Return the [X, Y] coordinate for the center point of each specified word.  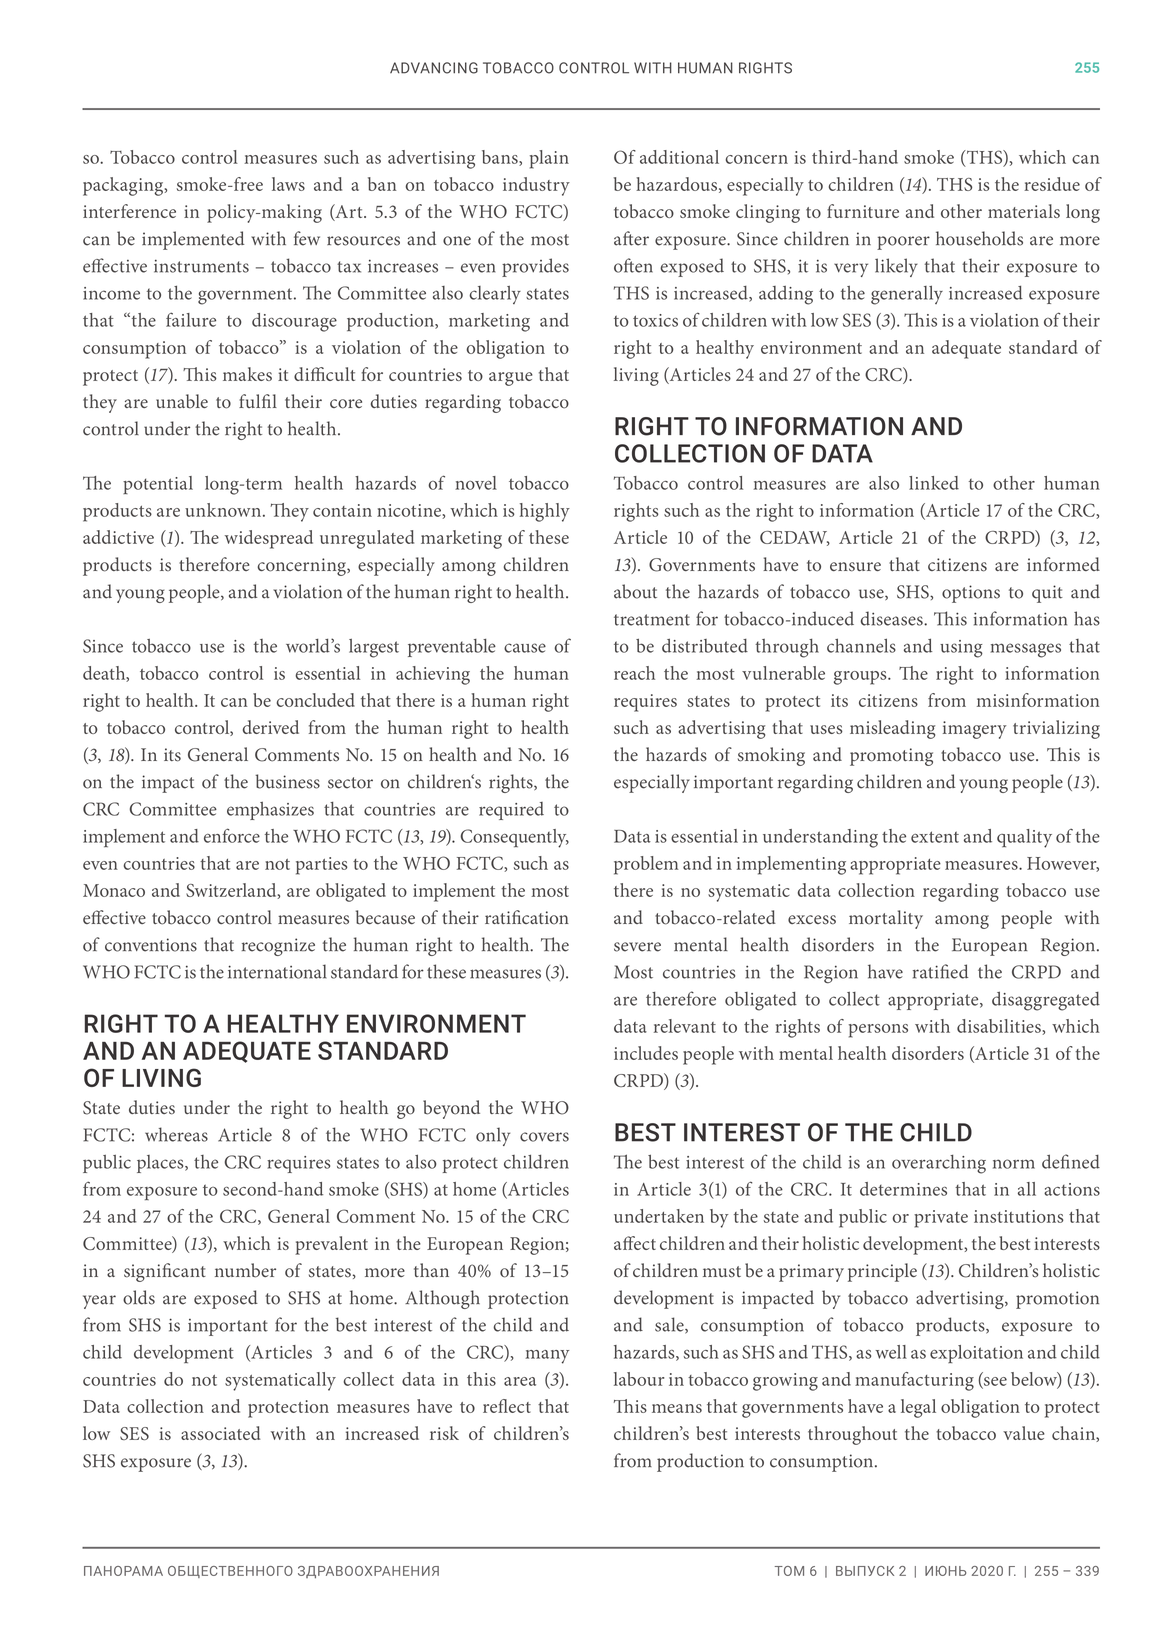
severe [637, 947]
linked [934, 483]
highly [545, 512]
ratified [940, 971]
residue [1052, 184]
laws [288, 184]
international [277, 971]
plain [549, 159]
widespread [269, 539]
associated [220, 1433]
